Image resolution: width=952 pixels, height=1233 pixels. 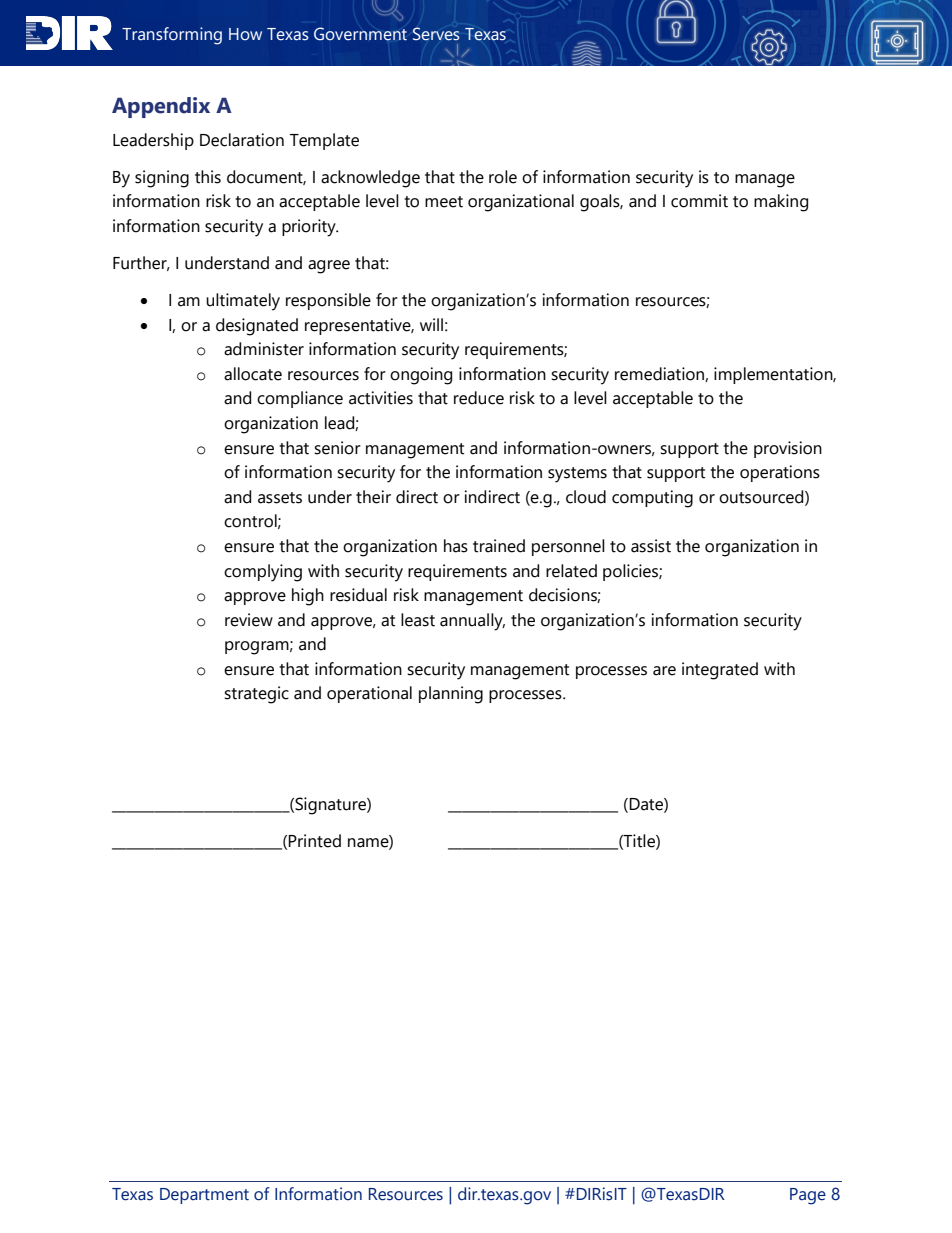 What do you see at coordinates (808, 1196) in the image?
I see `Page` at bounding box center [808, 1196].
